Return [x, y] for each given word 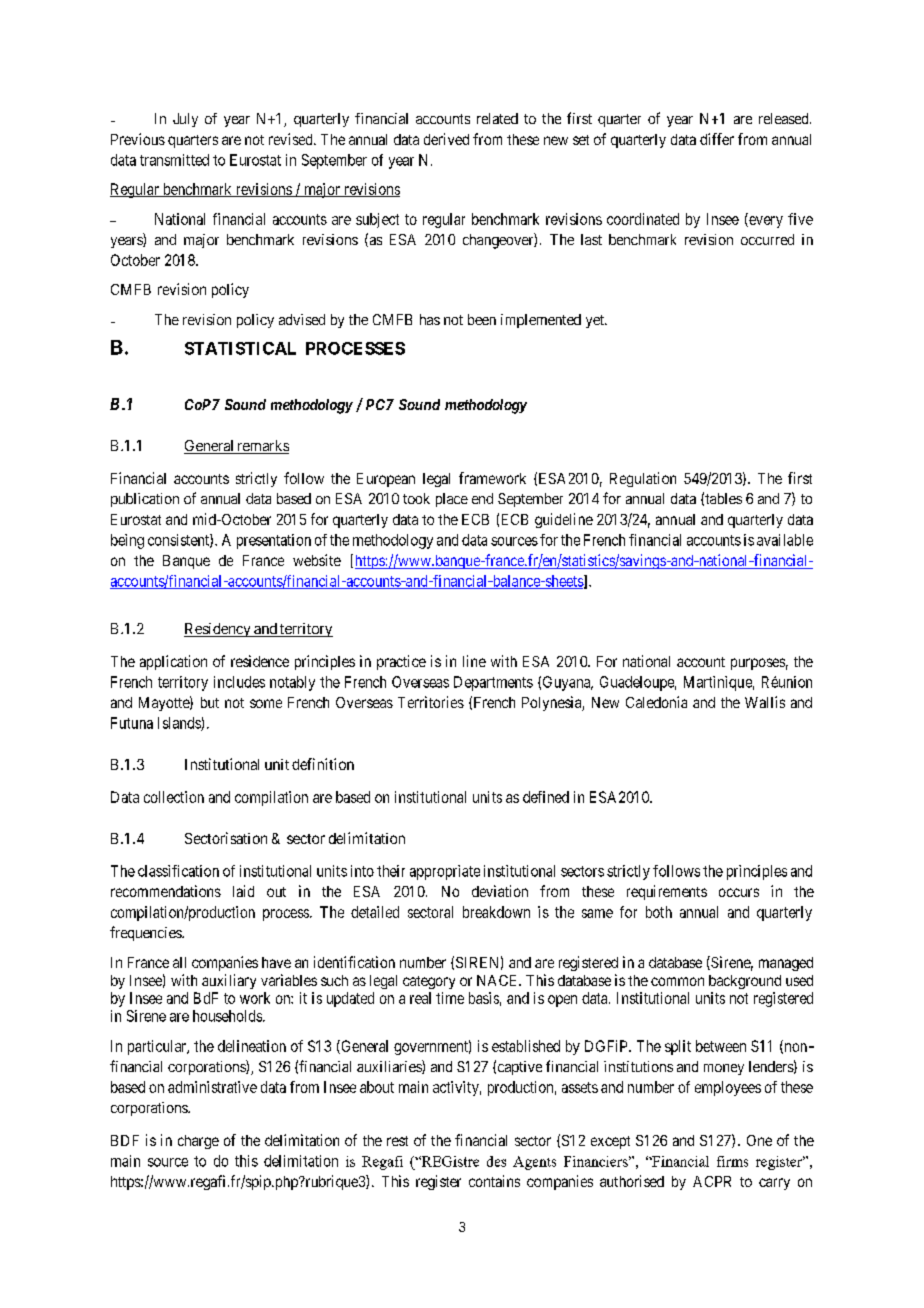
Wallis [765, 702]
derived [446, 139]
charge [198, 1142]
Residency [218, 630]
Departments [493, 683]
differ [717, 139]
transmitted [174, 160]
